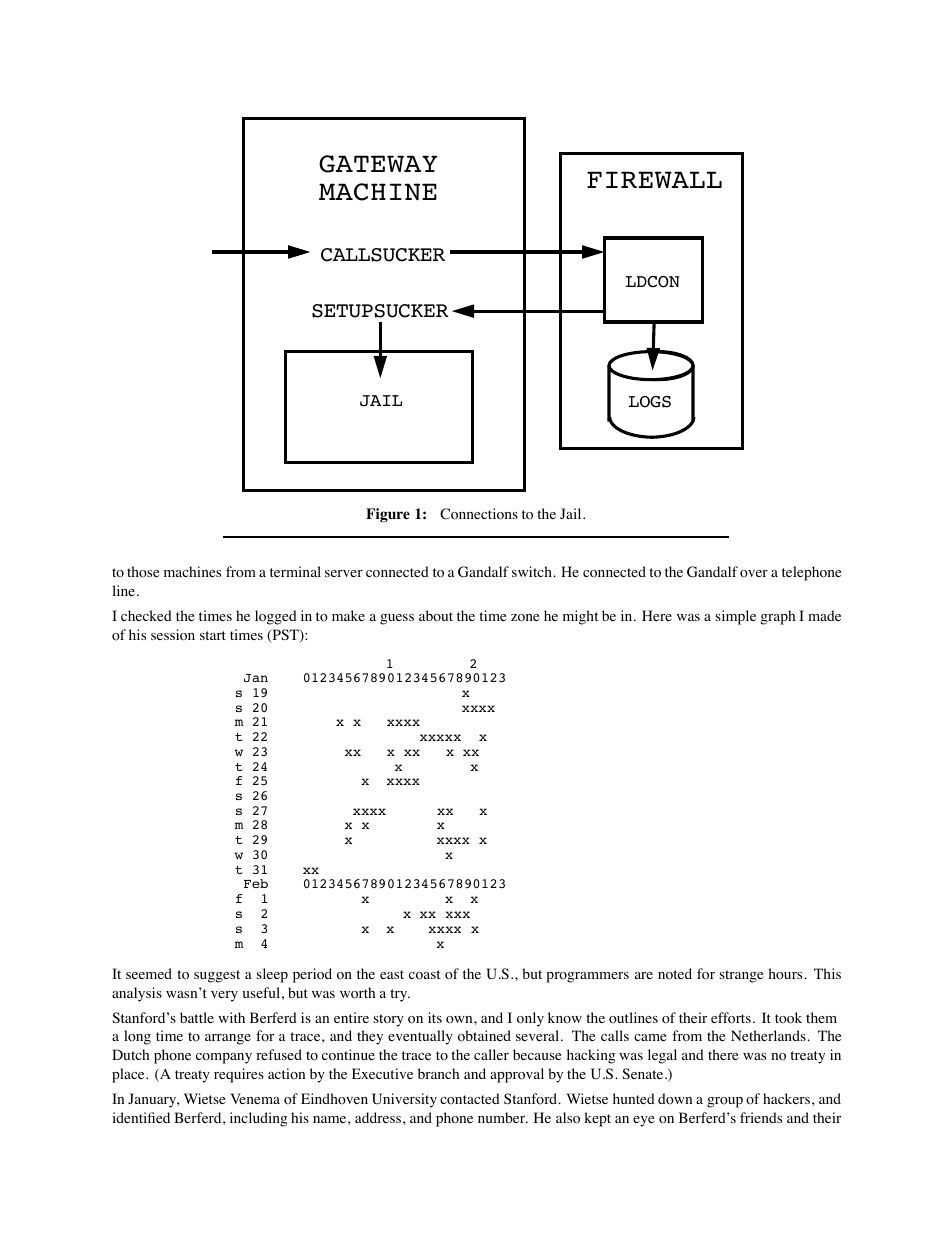 Image resolution: width=952 pixels, height=1233 pixels. What do you see at coordinates (525, 618) in the screenshot?
I see `zone` at bounding box center [525, 618].
